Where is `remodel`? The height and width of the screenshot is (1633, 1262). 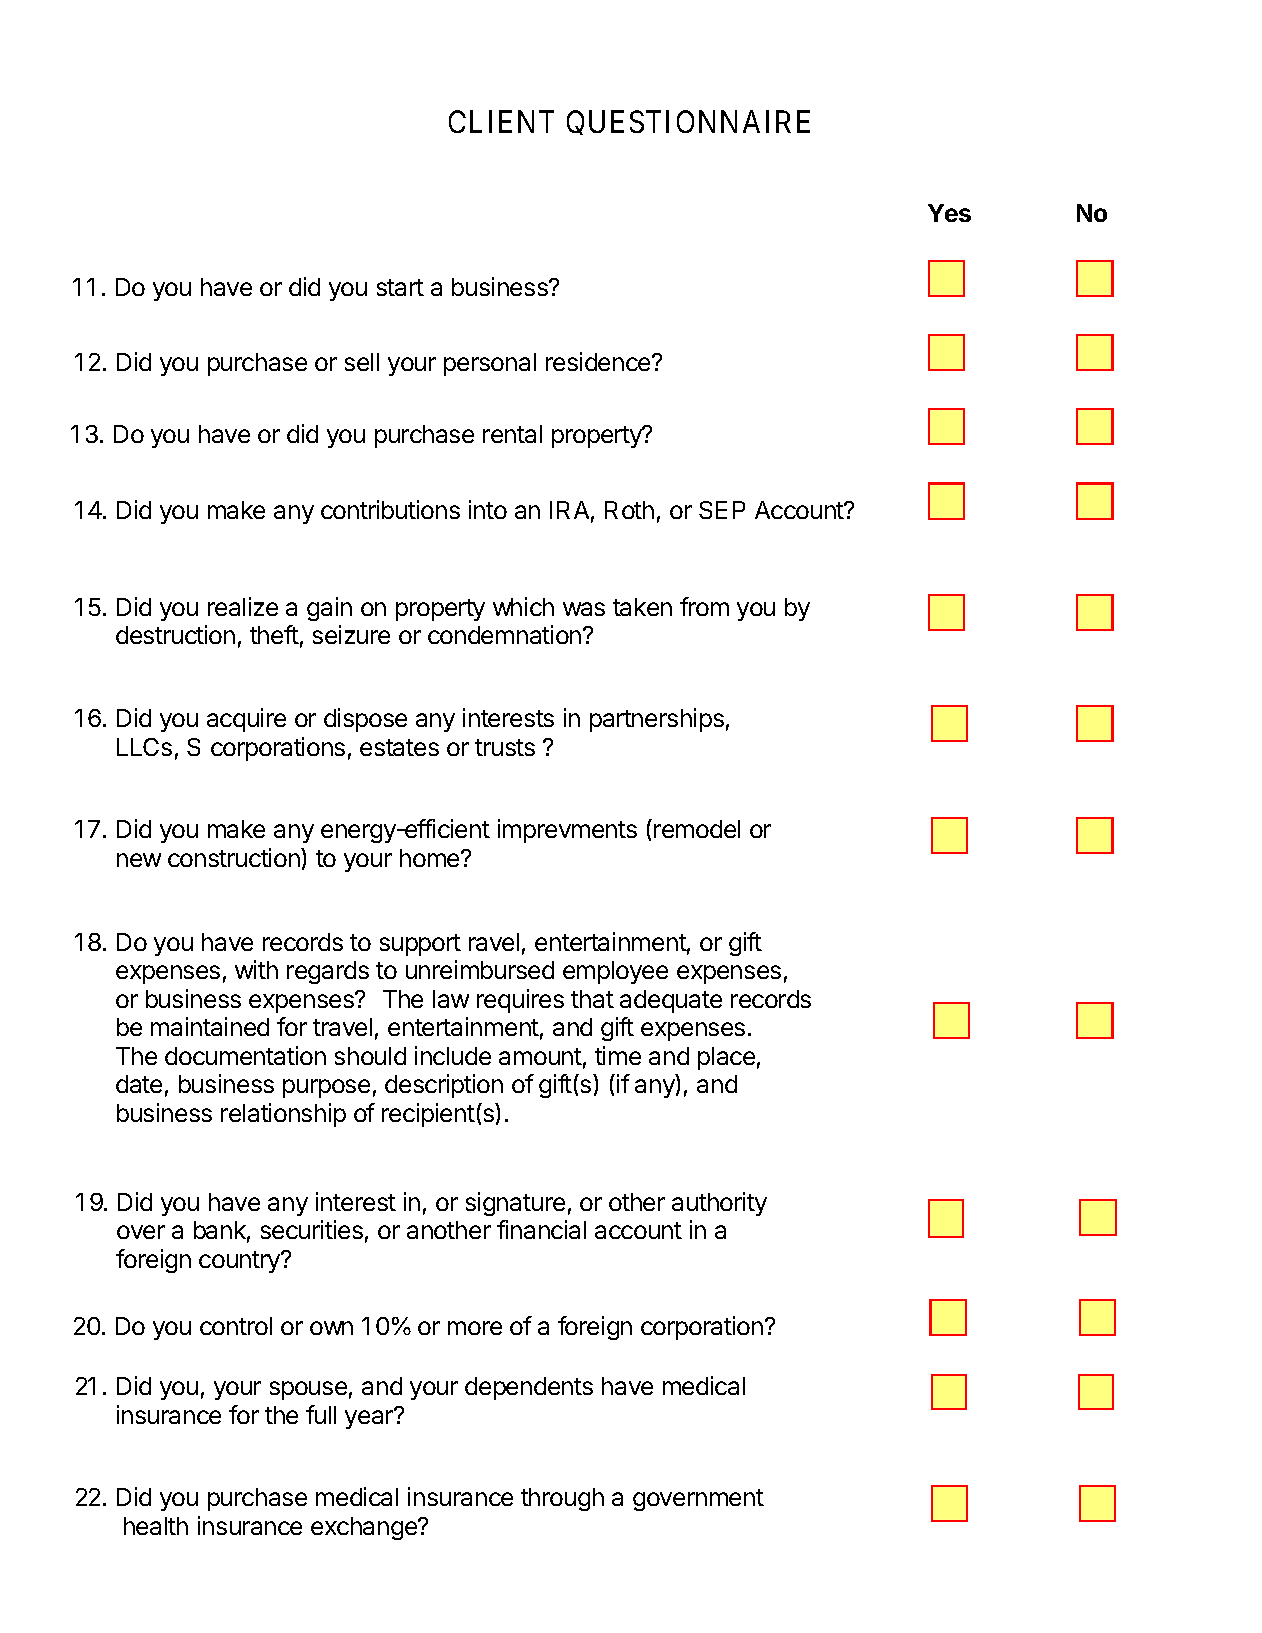 remodel is located at coordinates (697, 829).
